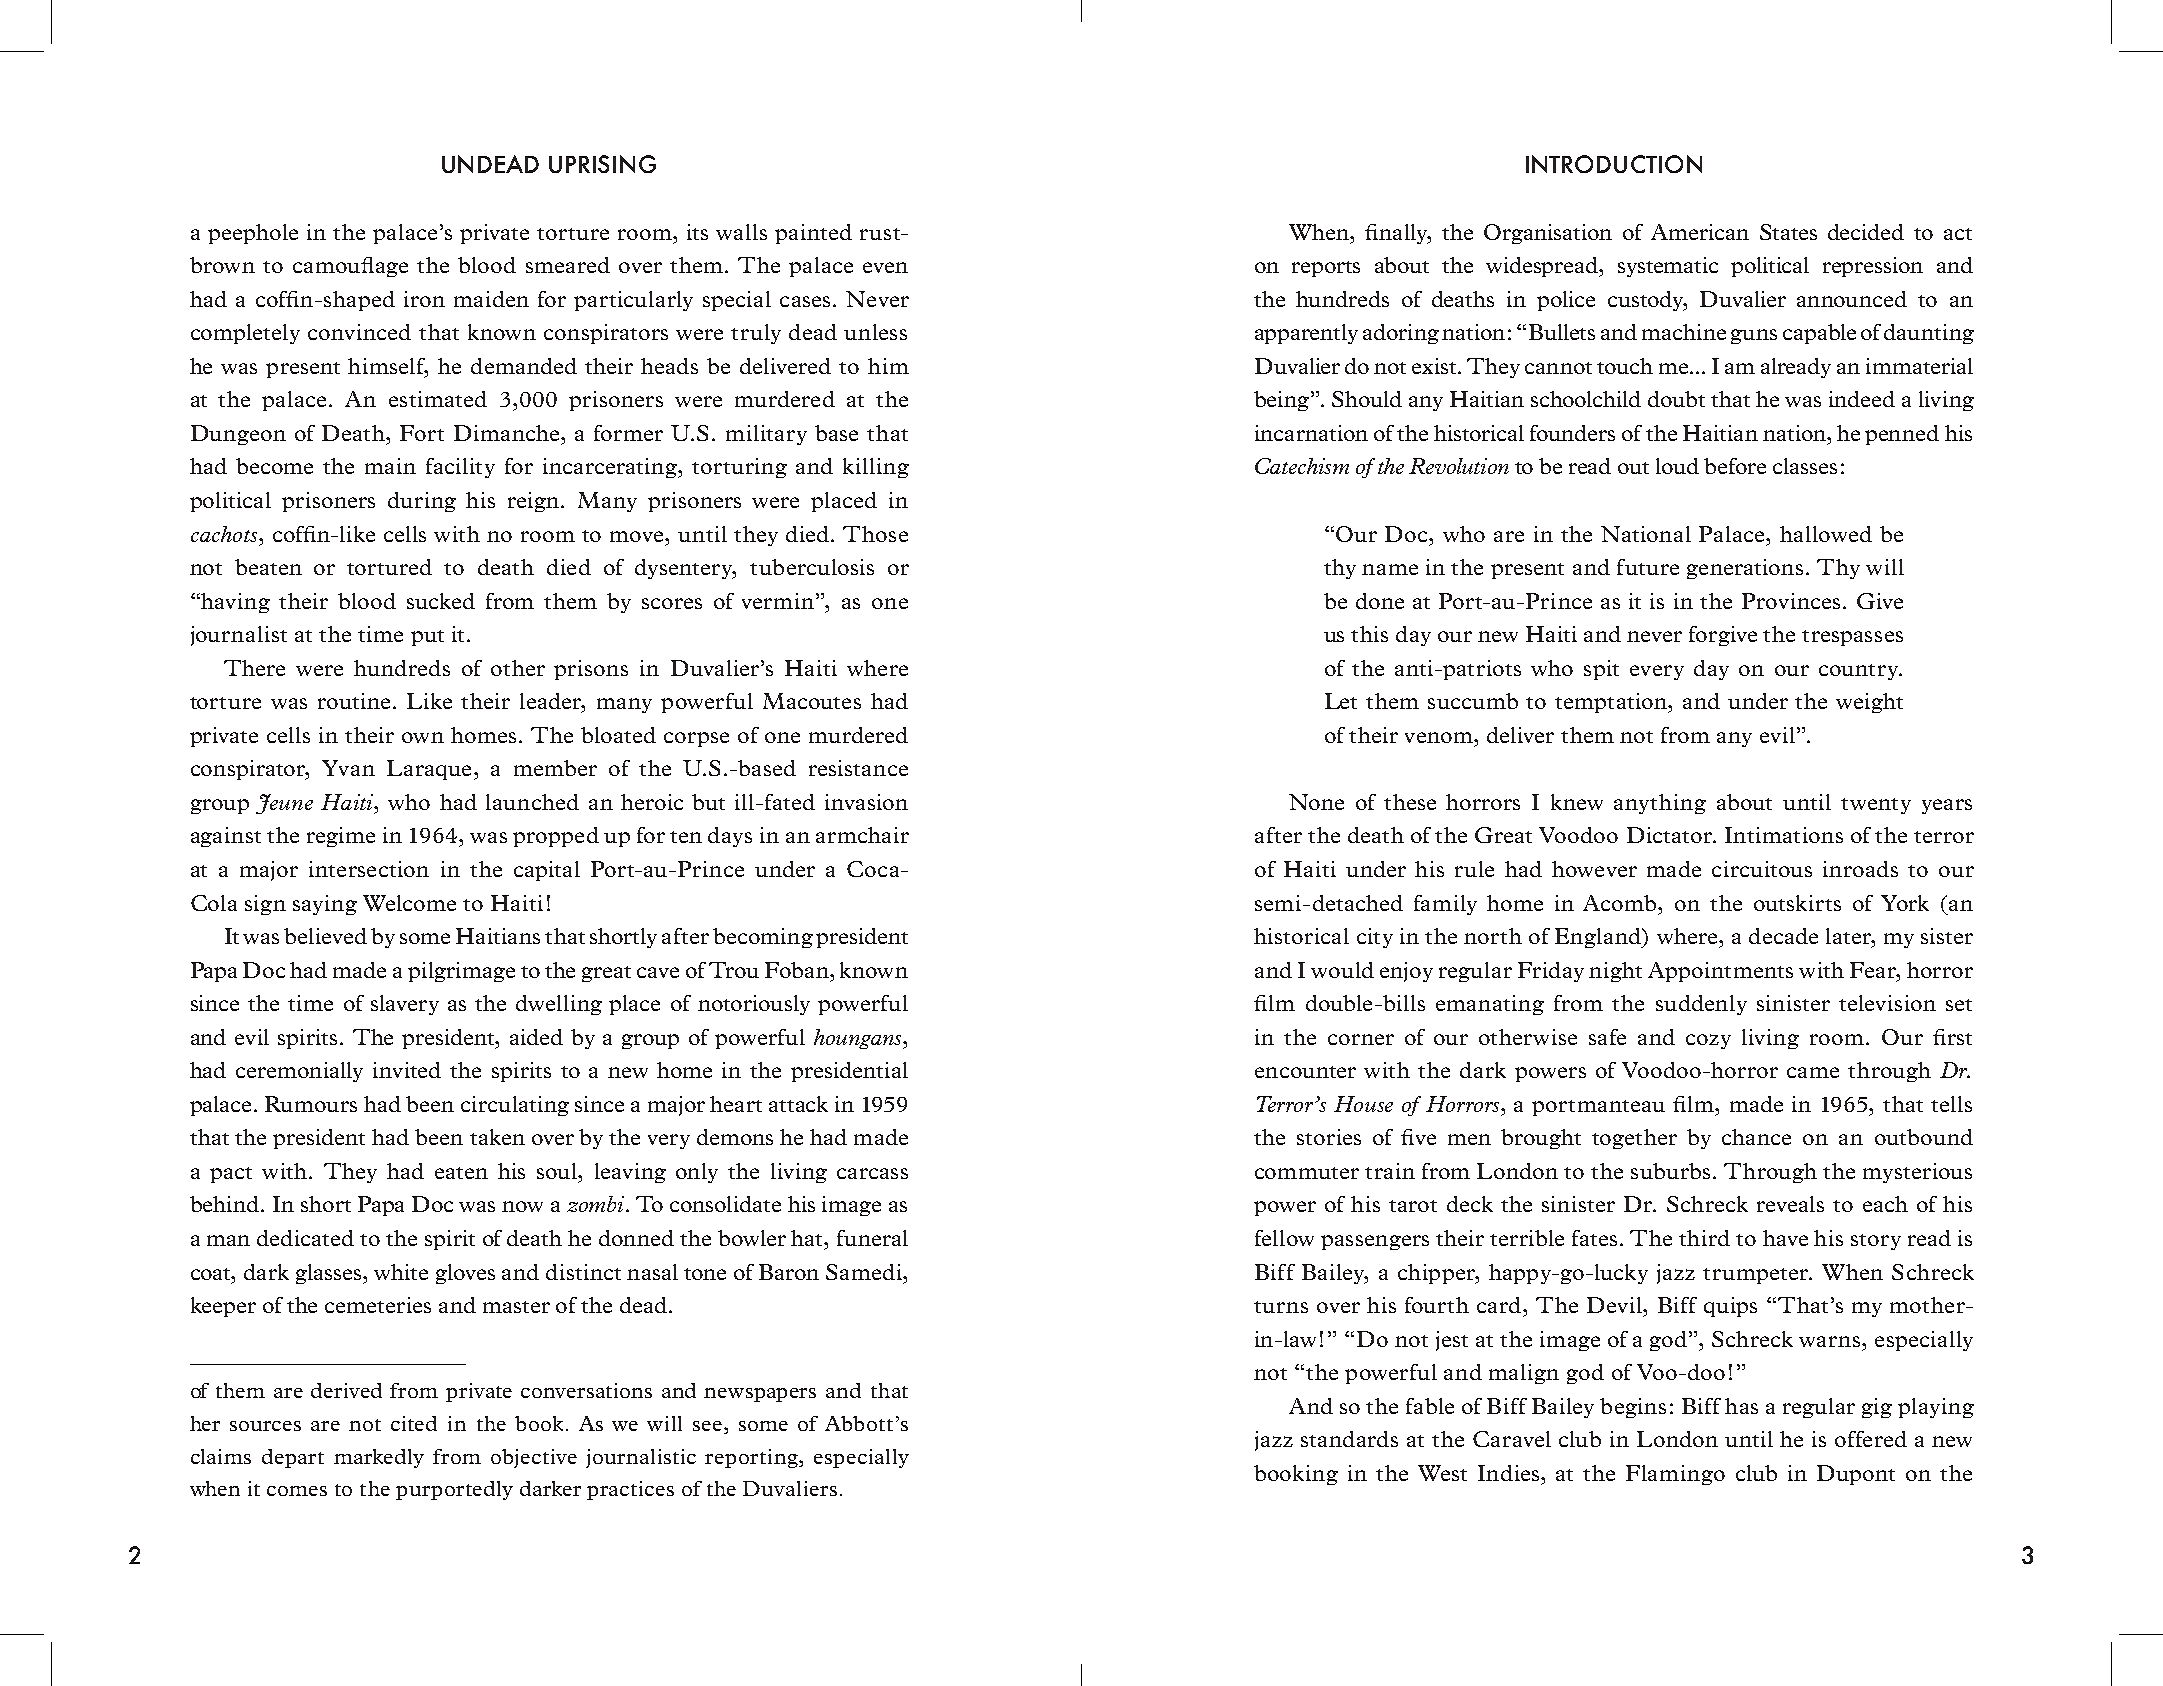 Image resolution: width=2163 pixels, height=1686 pixels. I want to click on Dictator, so click(1670, 835).
